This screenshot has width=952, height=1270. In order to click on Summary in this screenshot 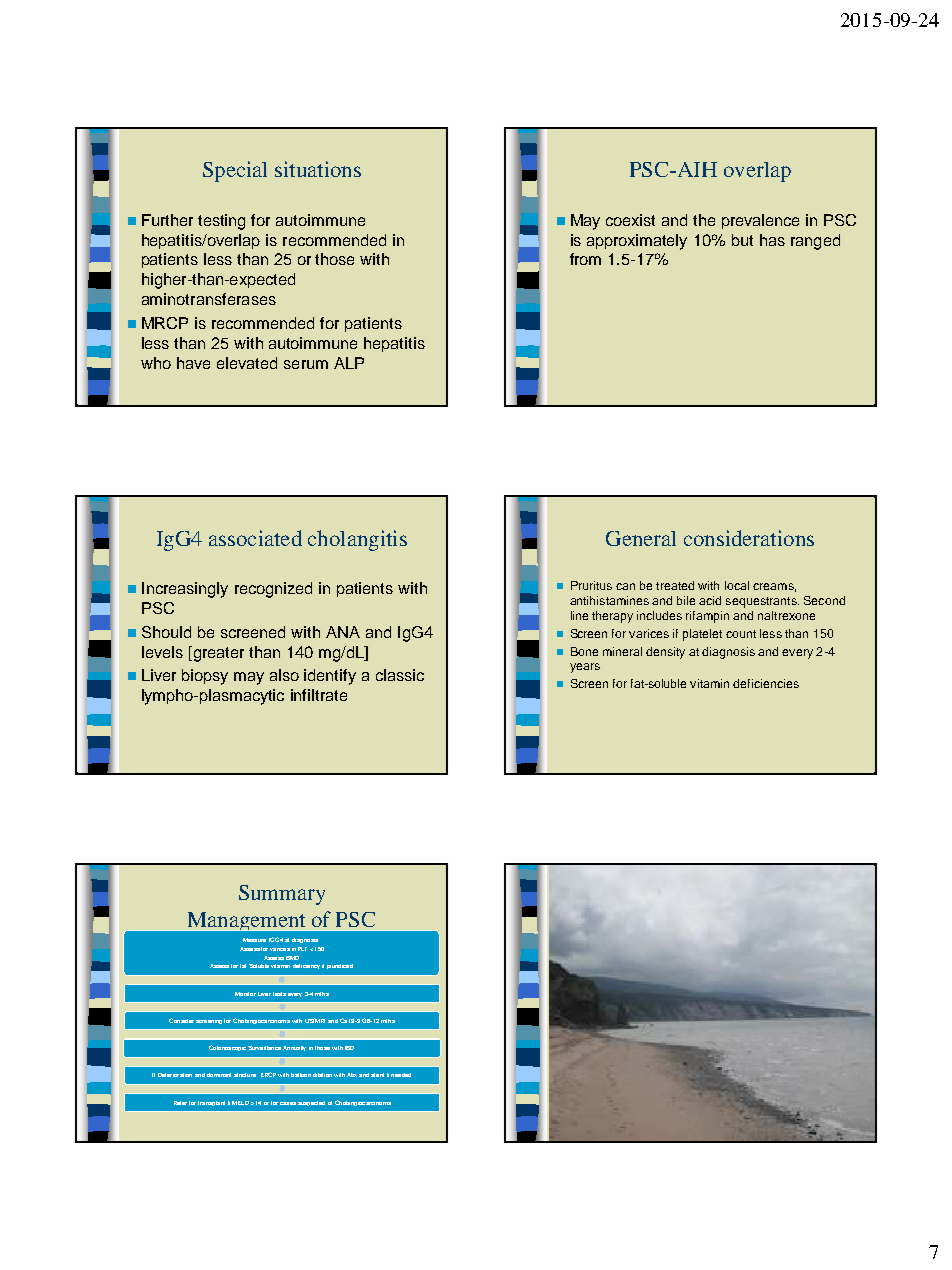, I will do `click(282, 895)`.
